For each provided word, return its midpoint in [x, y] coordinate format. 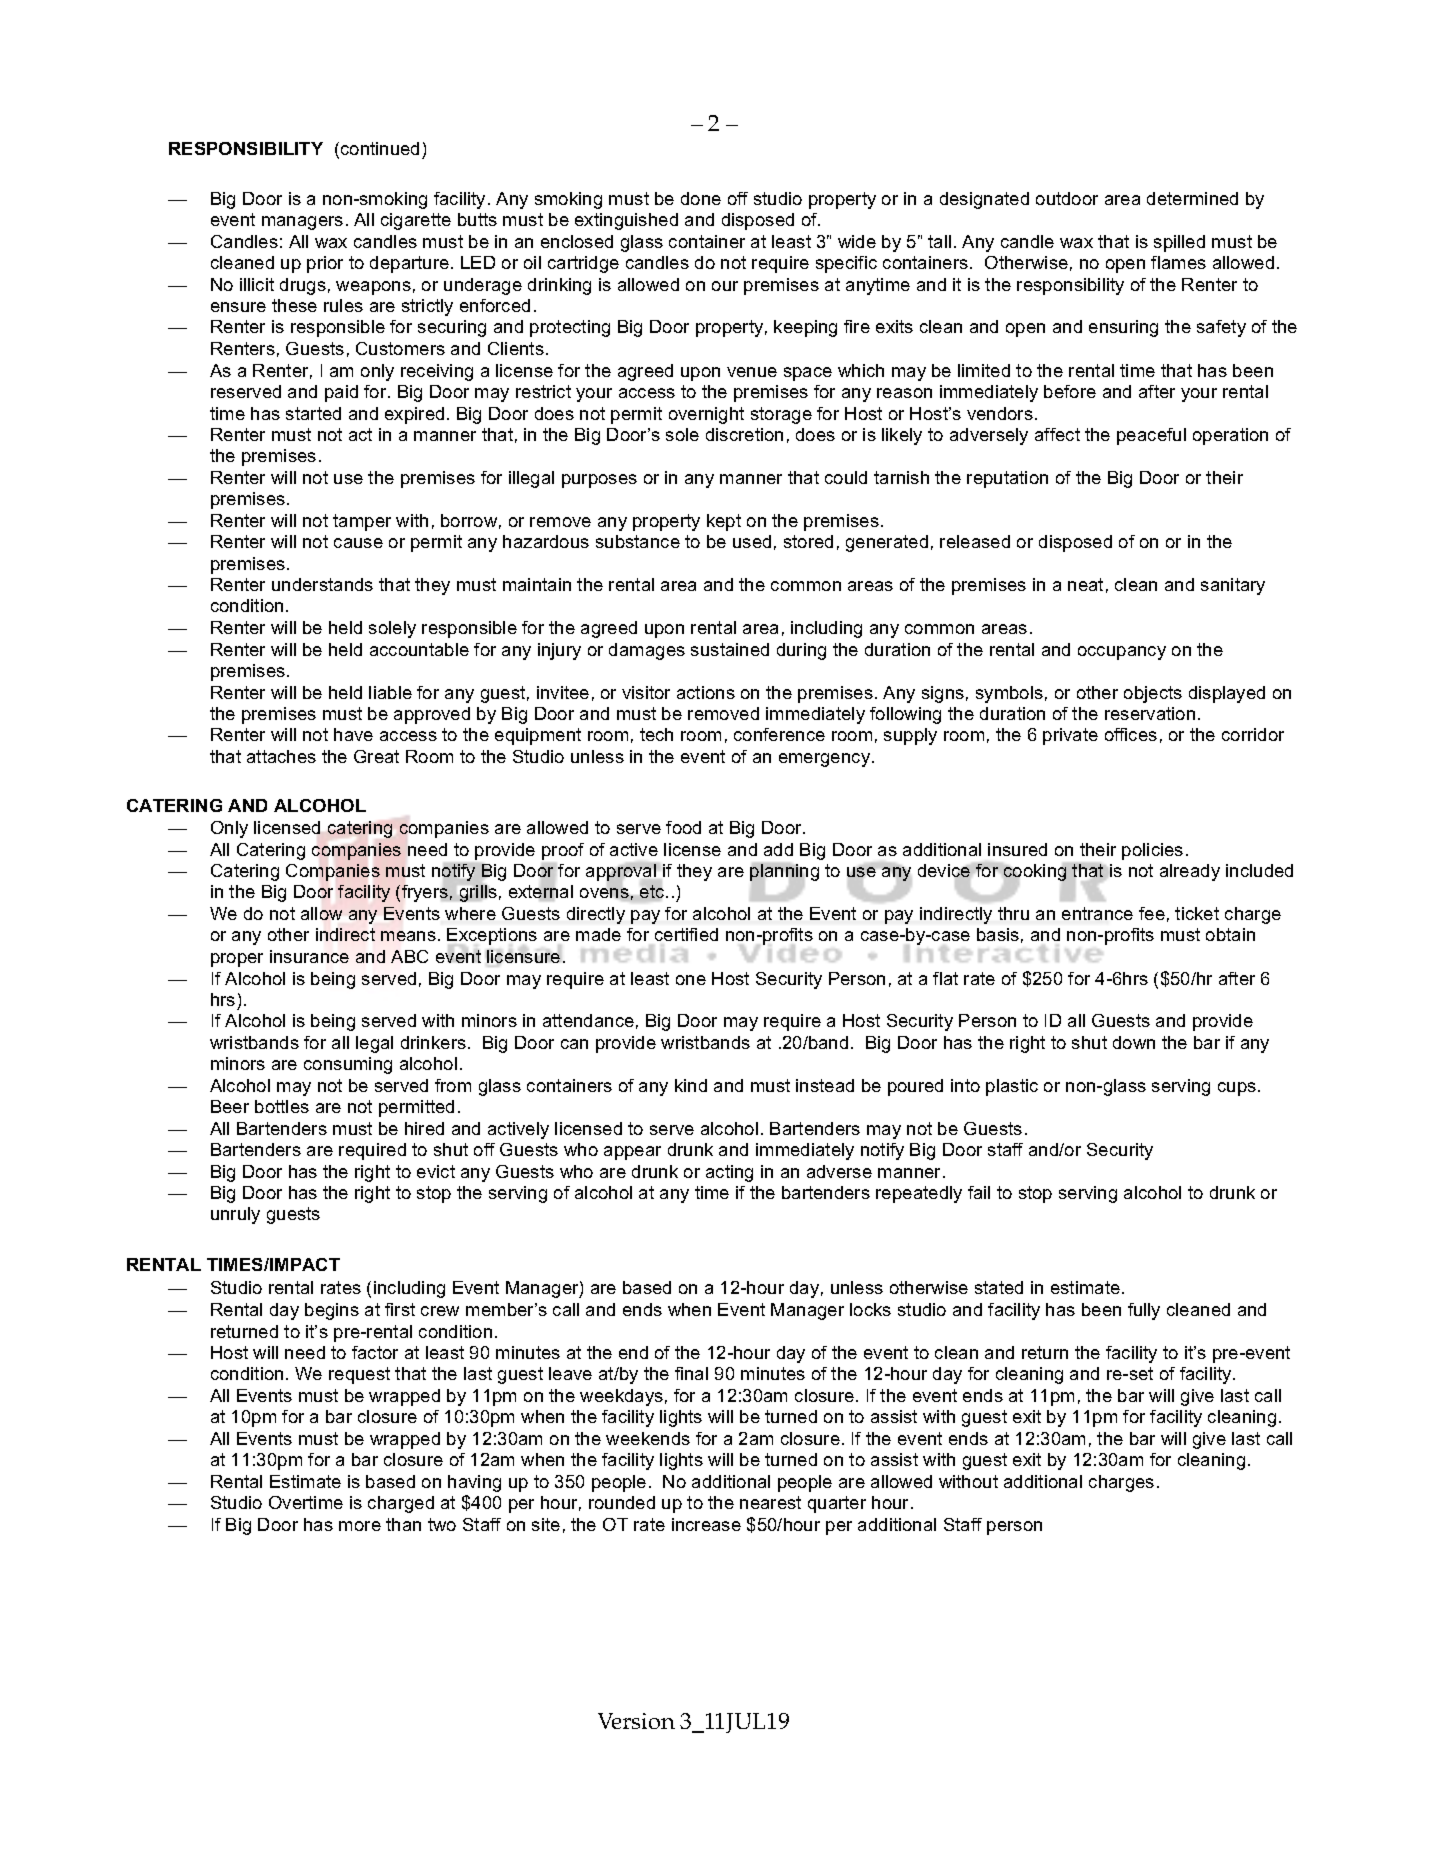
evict [436, 1171]
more [360, 1526]
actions [706, 692]
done [701, 198]
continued [380, 148]
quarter [837, 1504]
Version [636, 1721]
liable [390, 692]
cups [1237, 1089]
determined [1192, 198]
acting [729, 1173]
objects [1153, 694]
